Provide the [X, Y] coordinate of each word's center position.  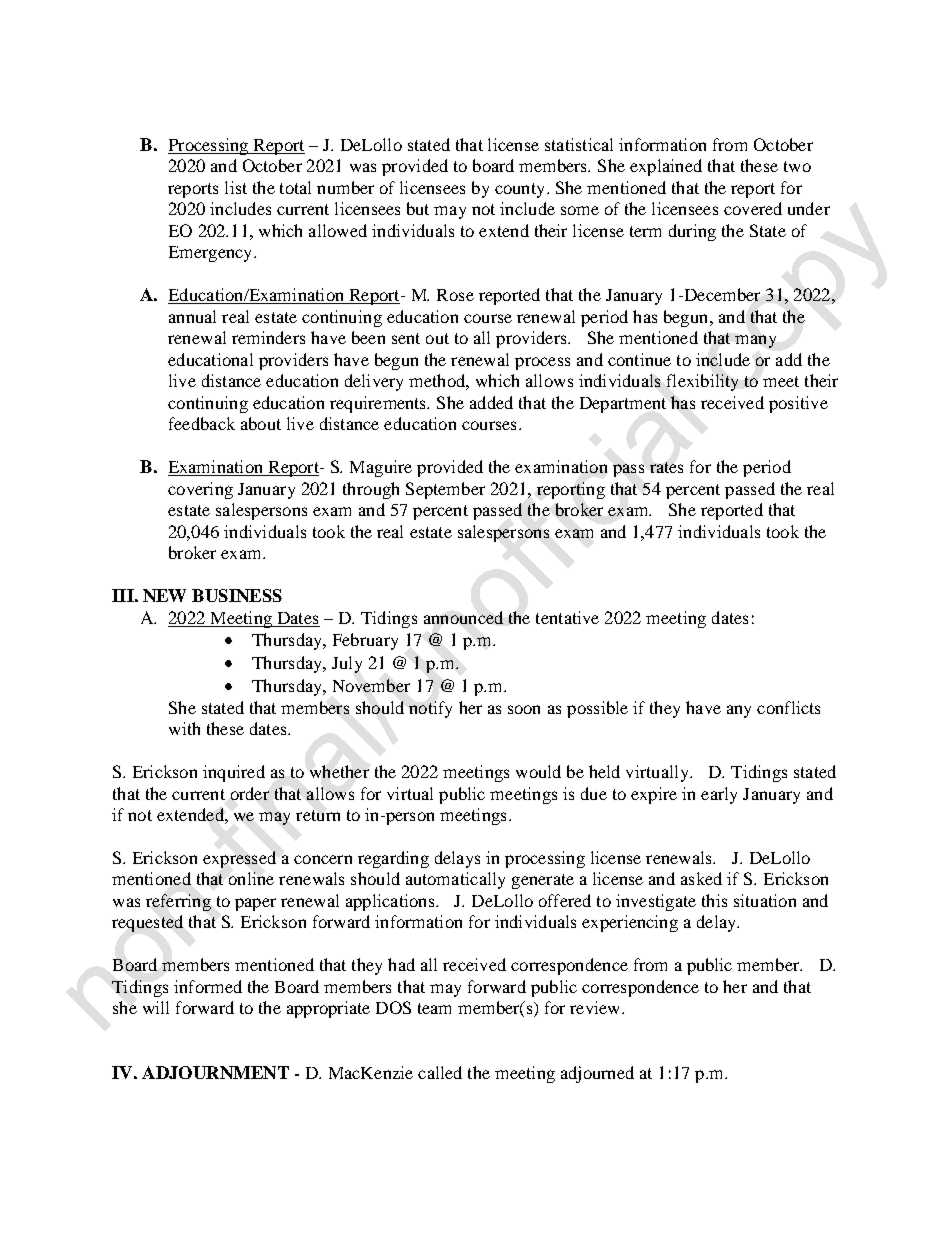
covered [753, 208]
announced [463, 617]
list [236, 187]
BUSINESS [237, 595]
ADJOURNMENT [215, 1072]
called [440, 1072]
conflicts [788, 707]
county [521, 190]
